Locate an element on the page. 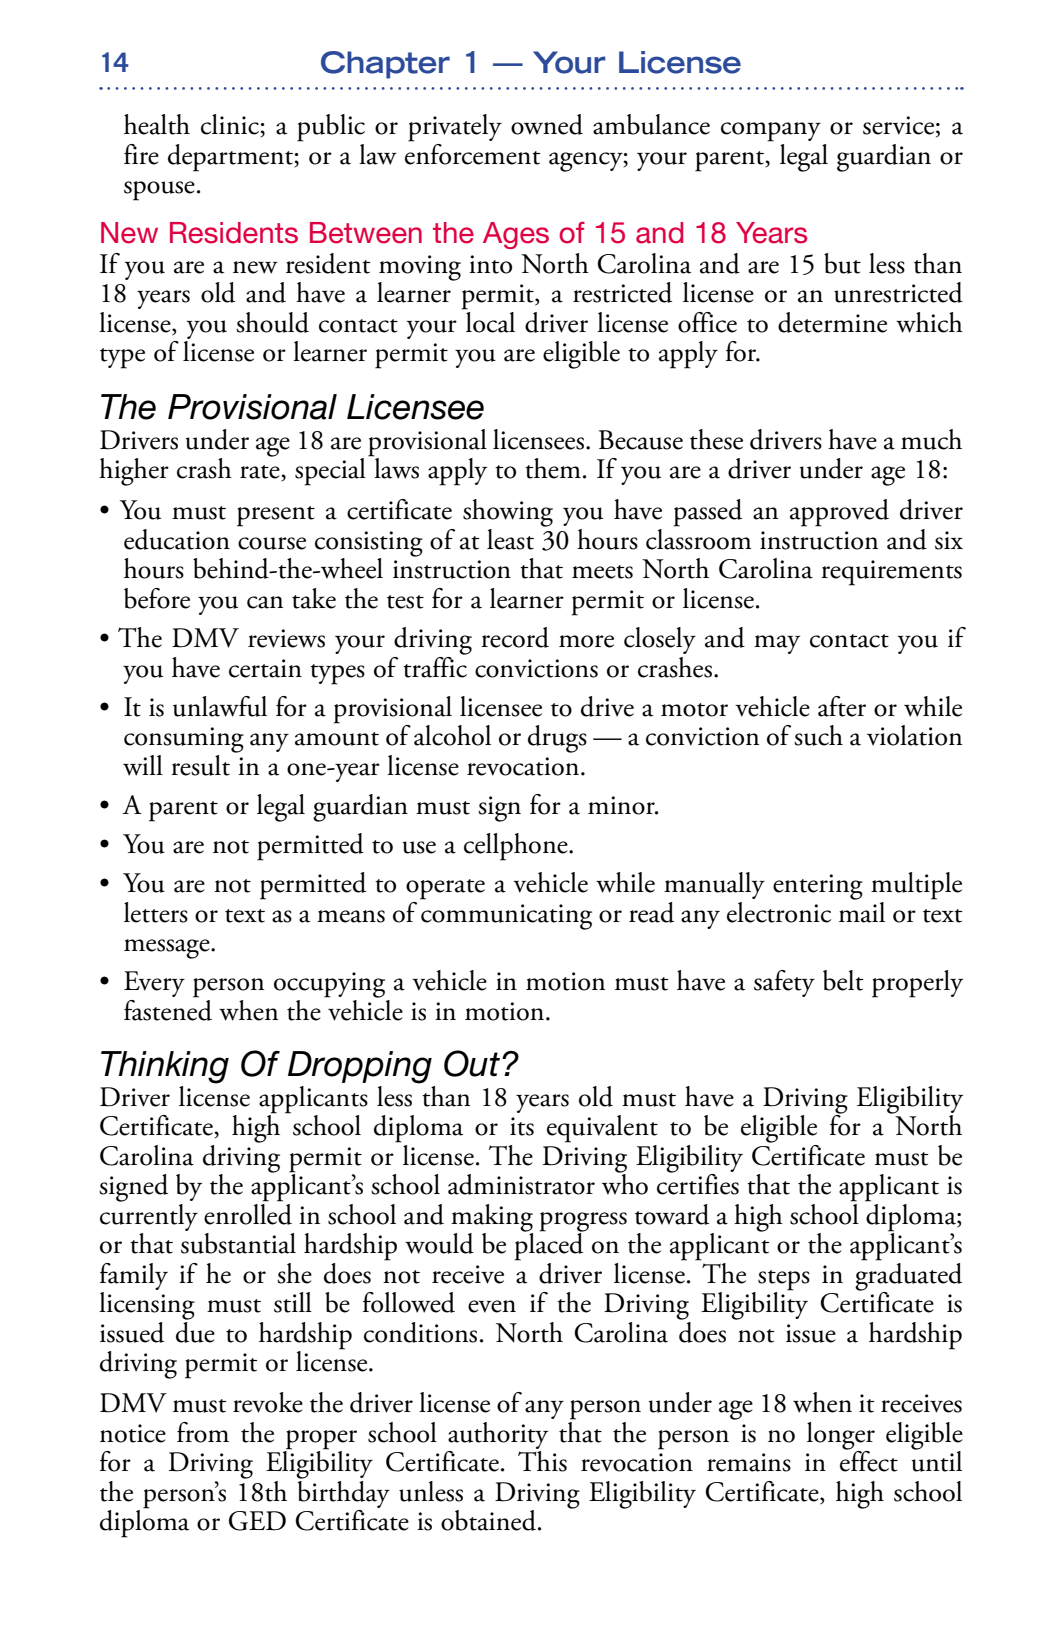 This page has height=1641, width=1062. such is located at coordinates (818, 735).
